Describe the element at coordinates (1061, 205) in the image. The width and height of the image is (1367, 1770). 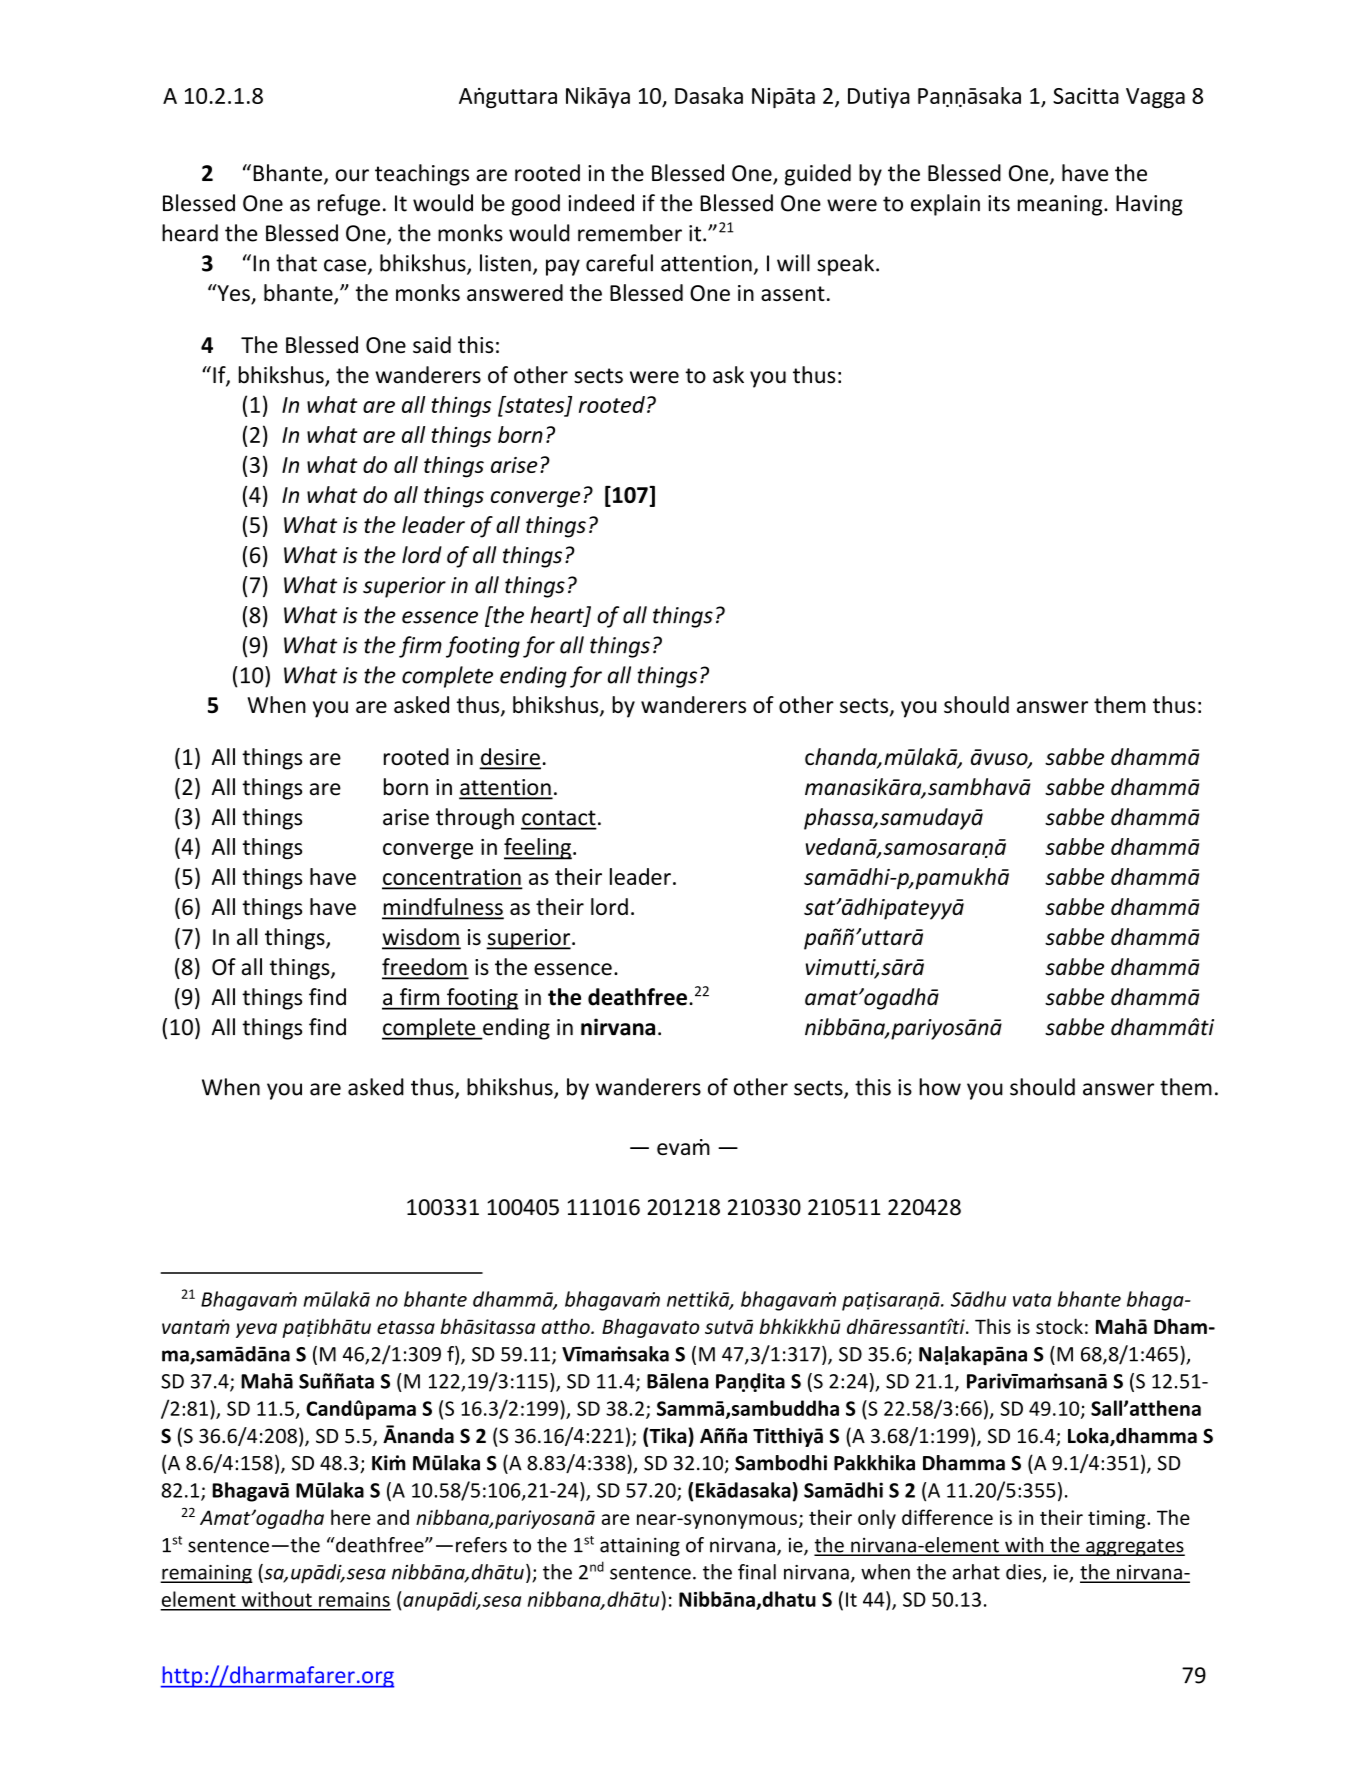
I see `meaning` at that location.
